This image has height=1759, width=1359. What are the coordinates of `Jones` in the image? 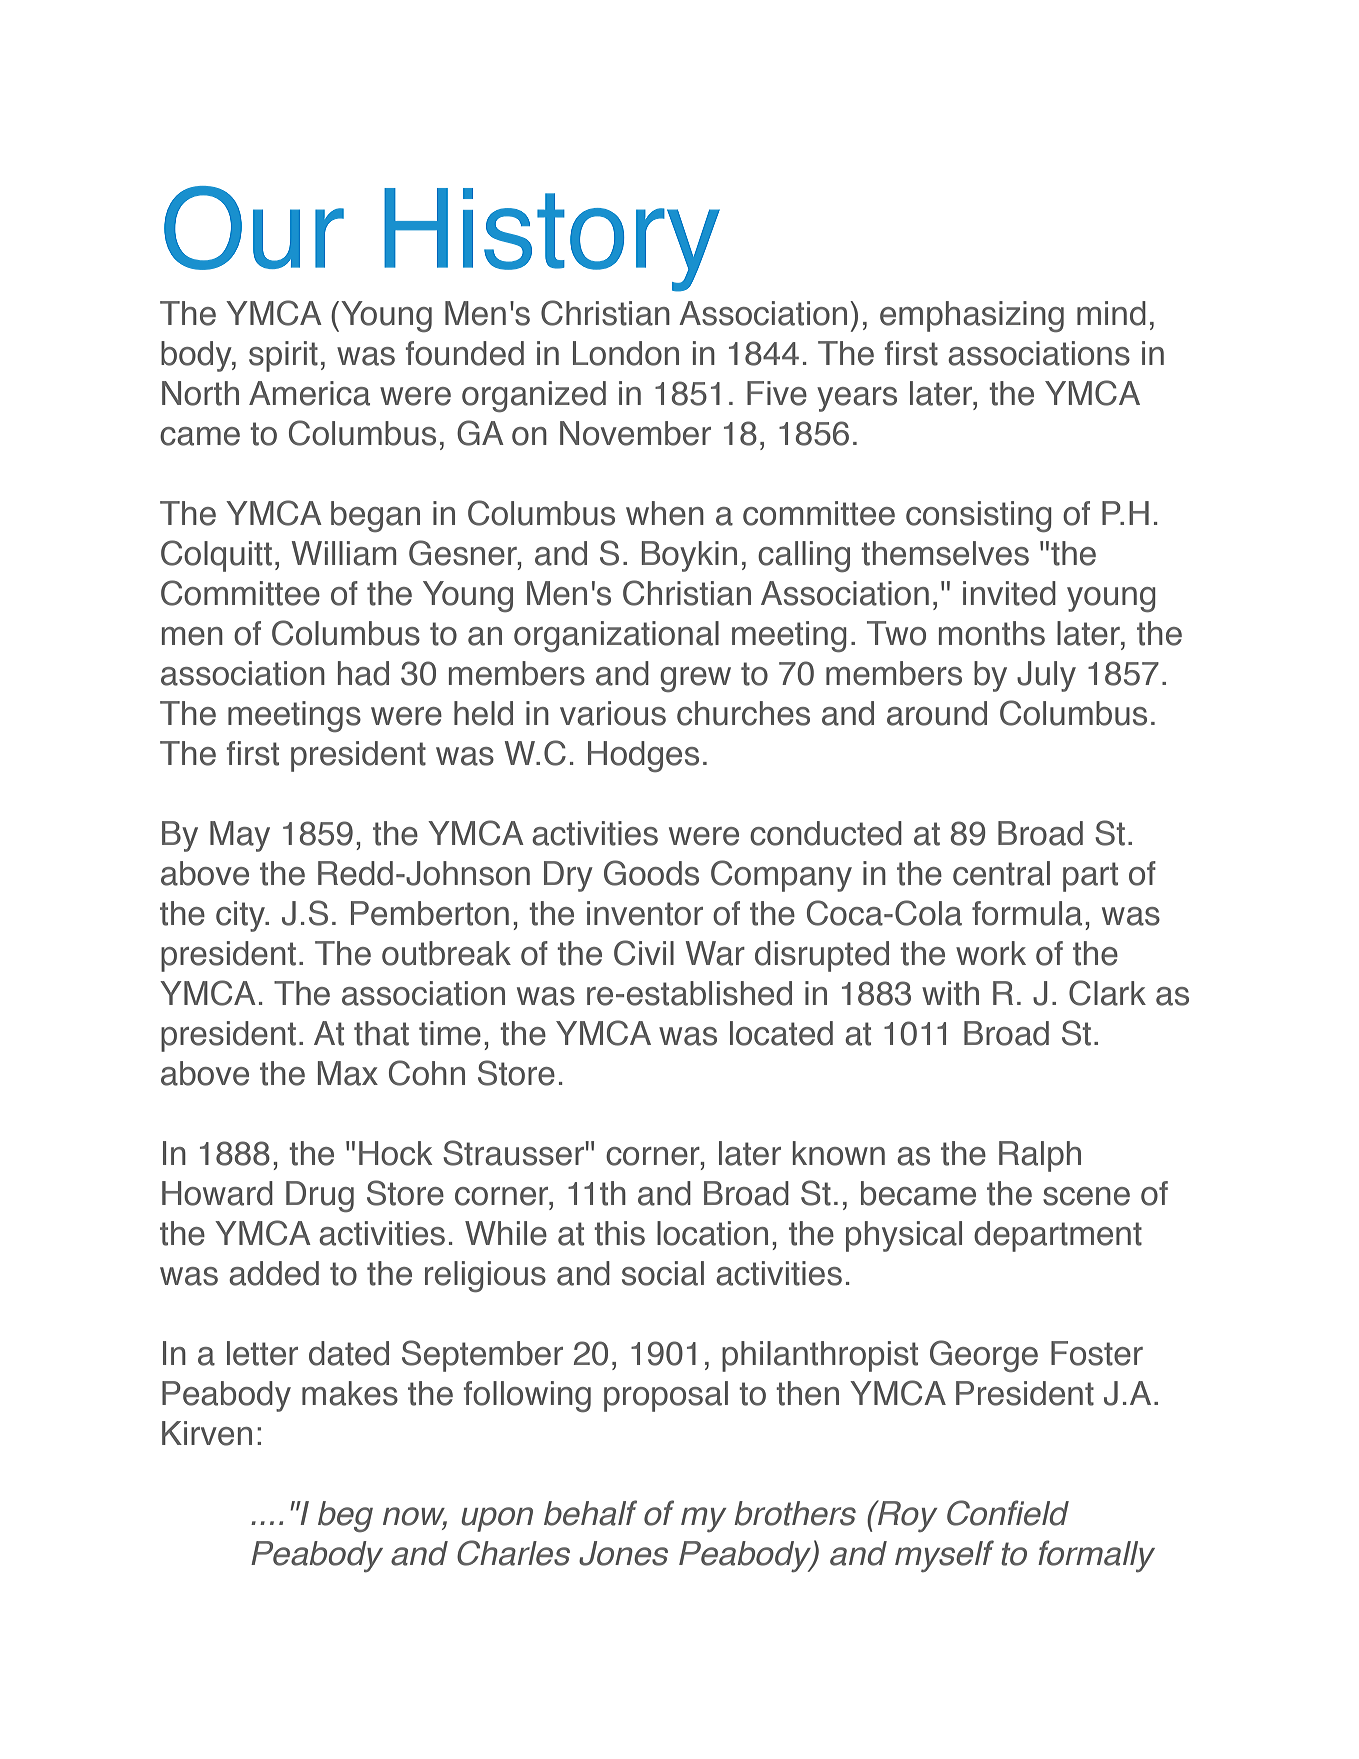 It's located at (623, 1553).
